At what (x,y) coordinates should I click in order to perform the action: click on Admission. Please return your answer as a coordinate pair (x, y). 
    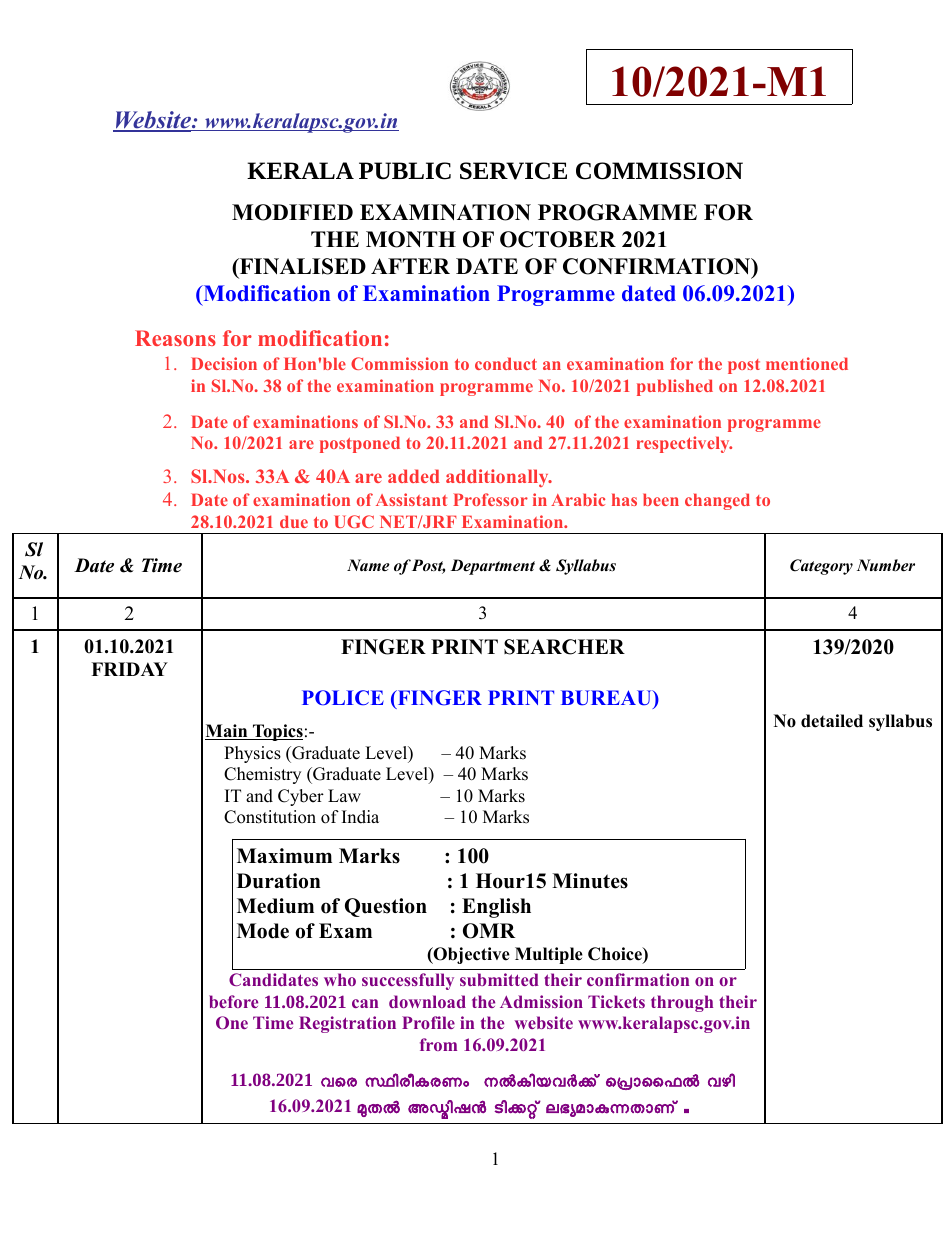
    Looking at the image, I should click on (541, 1001).
